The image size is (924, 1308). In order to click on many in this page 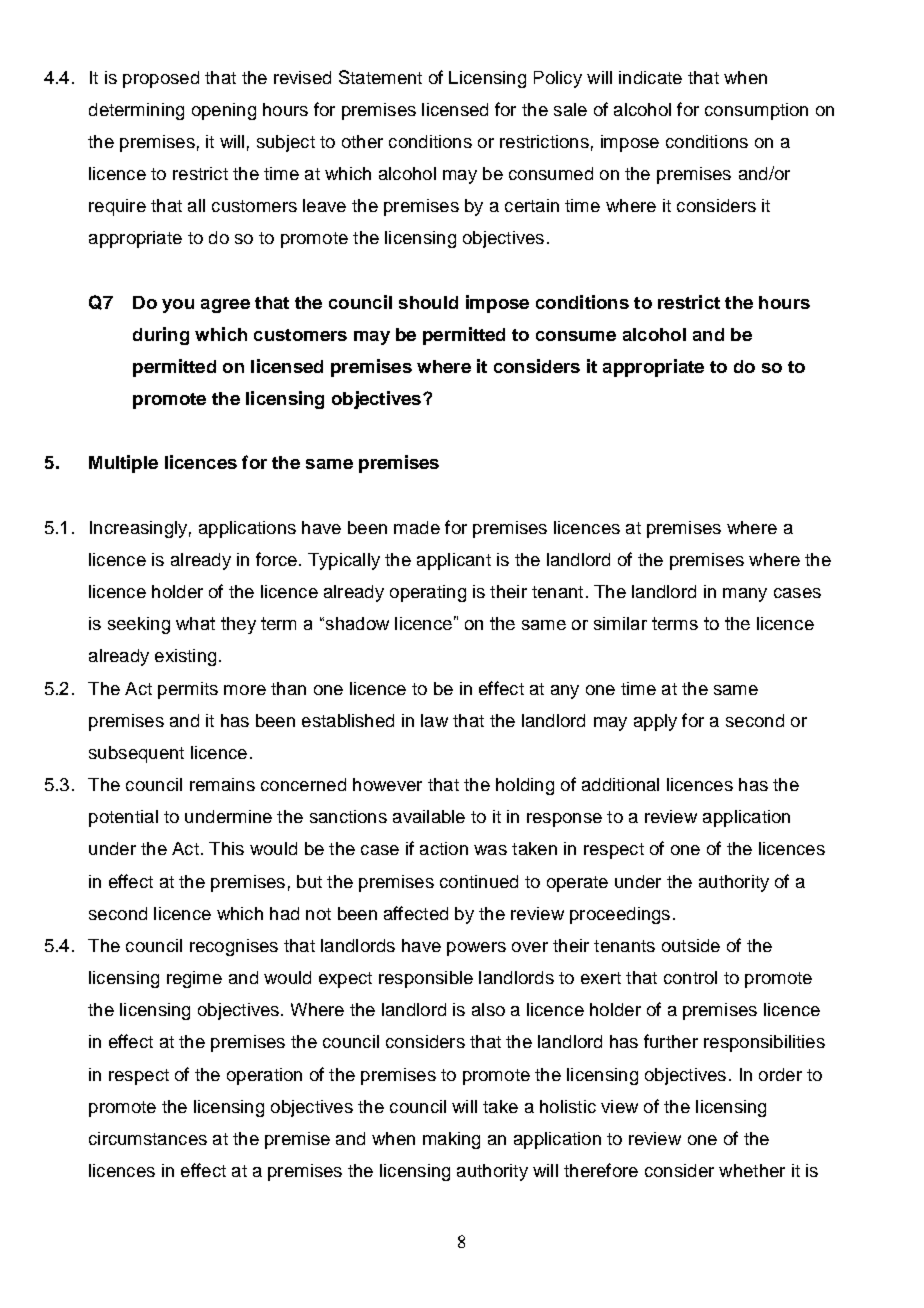, I will do `click(745, 595)`.
